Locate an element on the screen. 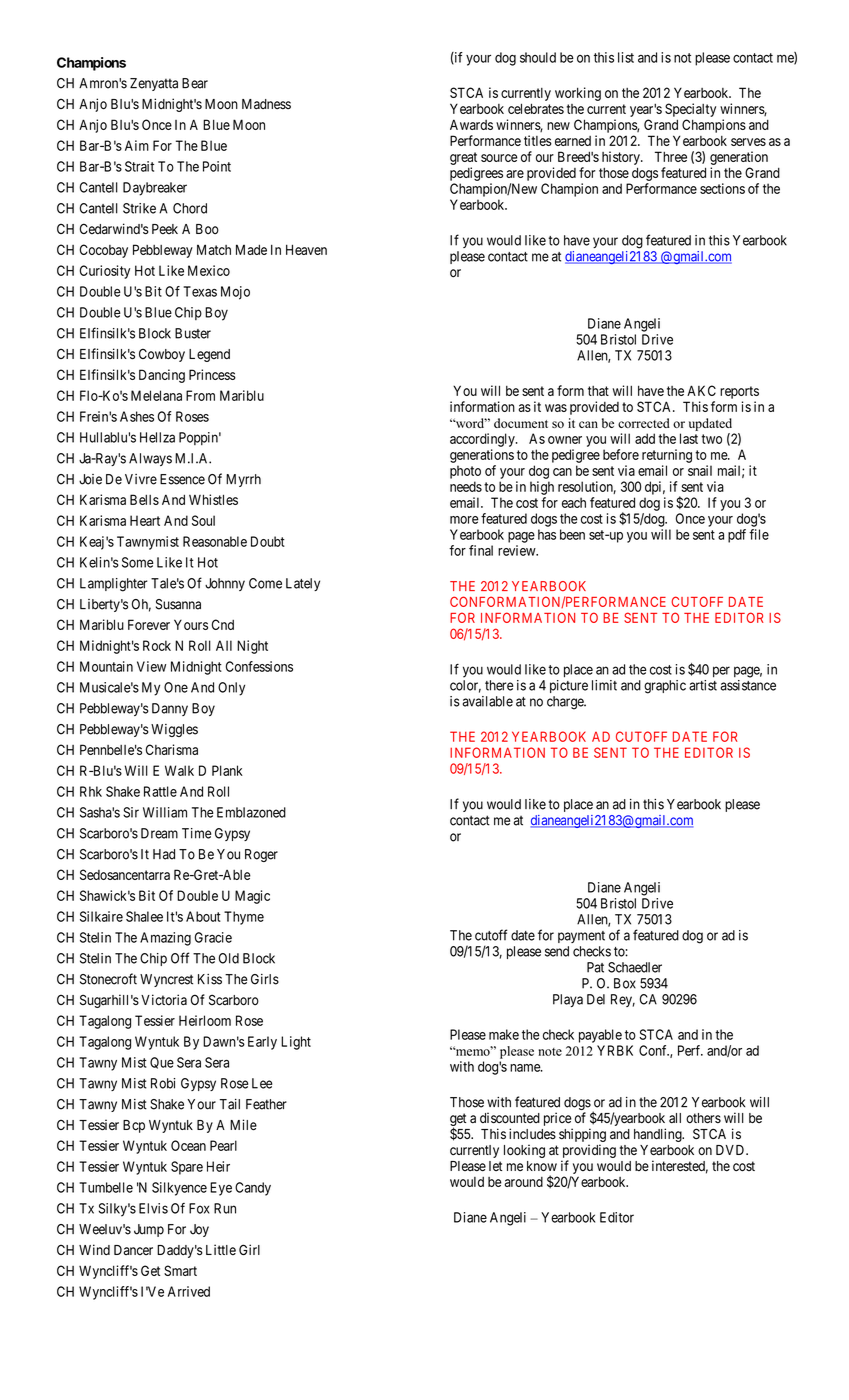 Image resolution: width=849 pixels, height=1400 pixels. Amazing is located at coordinates (165, 939).
